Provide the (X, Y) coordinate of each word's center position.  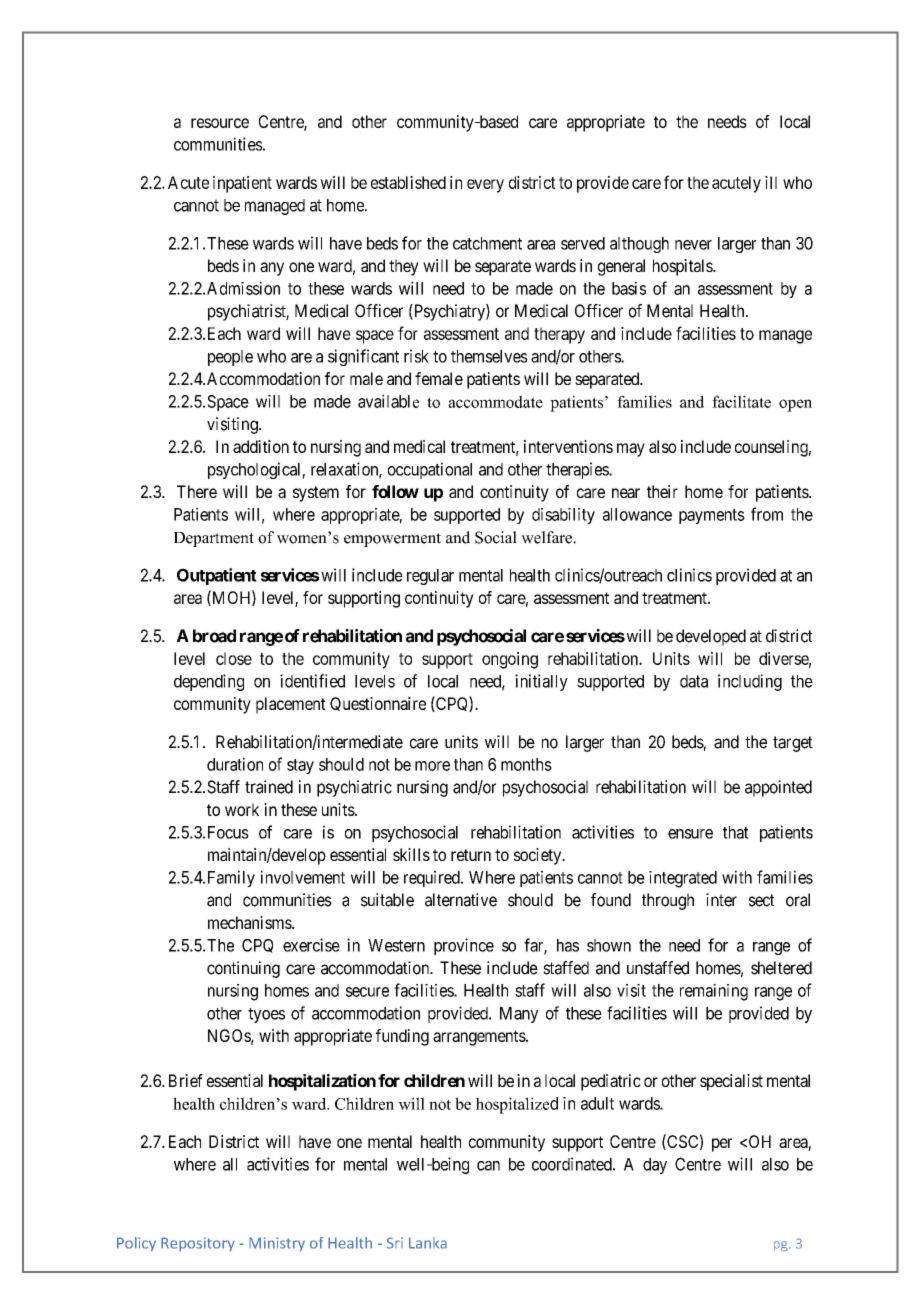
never (693, 245)
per (722, 1145)
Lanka (428, 1243)
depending (209, 682)
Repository (198, 1244)
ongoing (510, 660)
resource (220, 123)
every (485, 186)
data (694, 681)
